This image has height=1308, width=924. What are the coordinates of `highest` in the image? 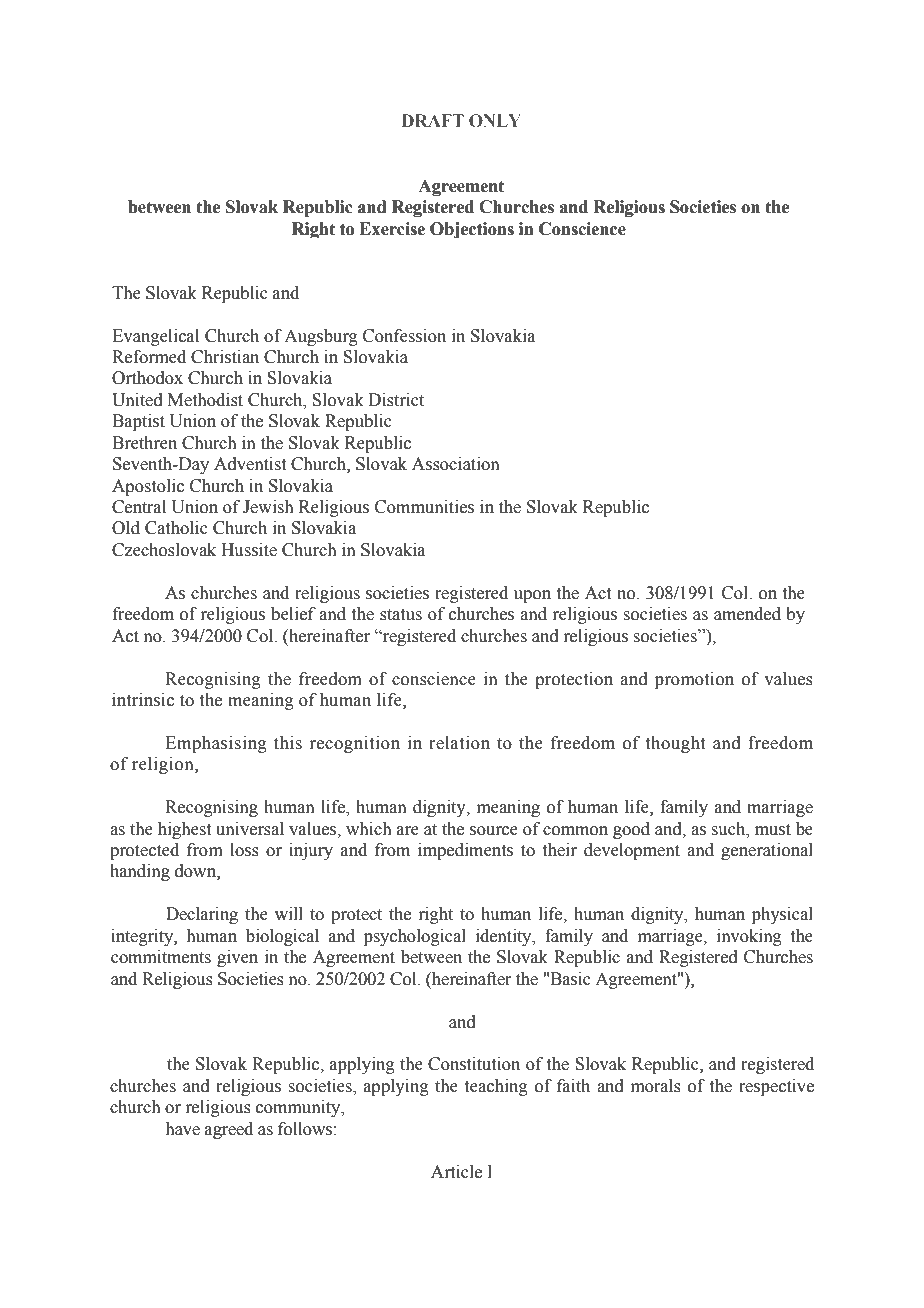 It's located at (184, 830).
